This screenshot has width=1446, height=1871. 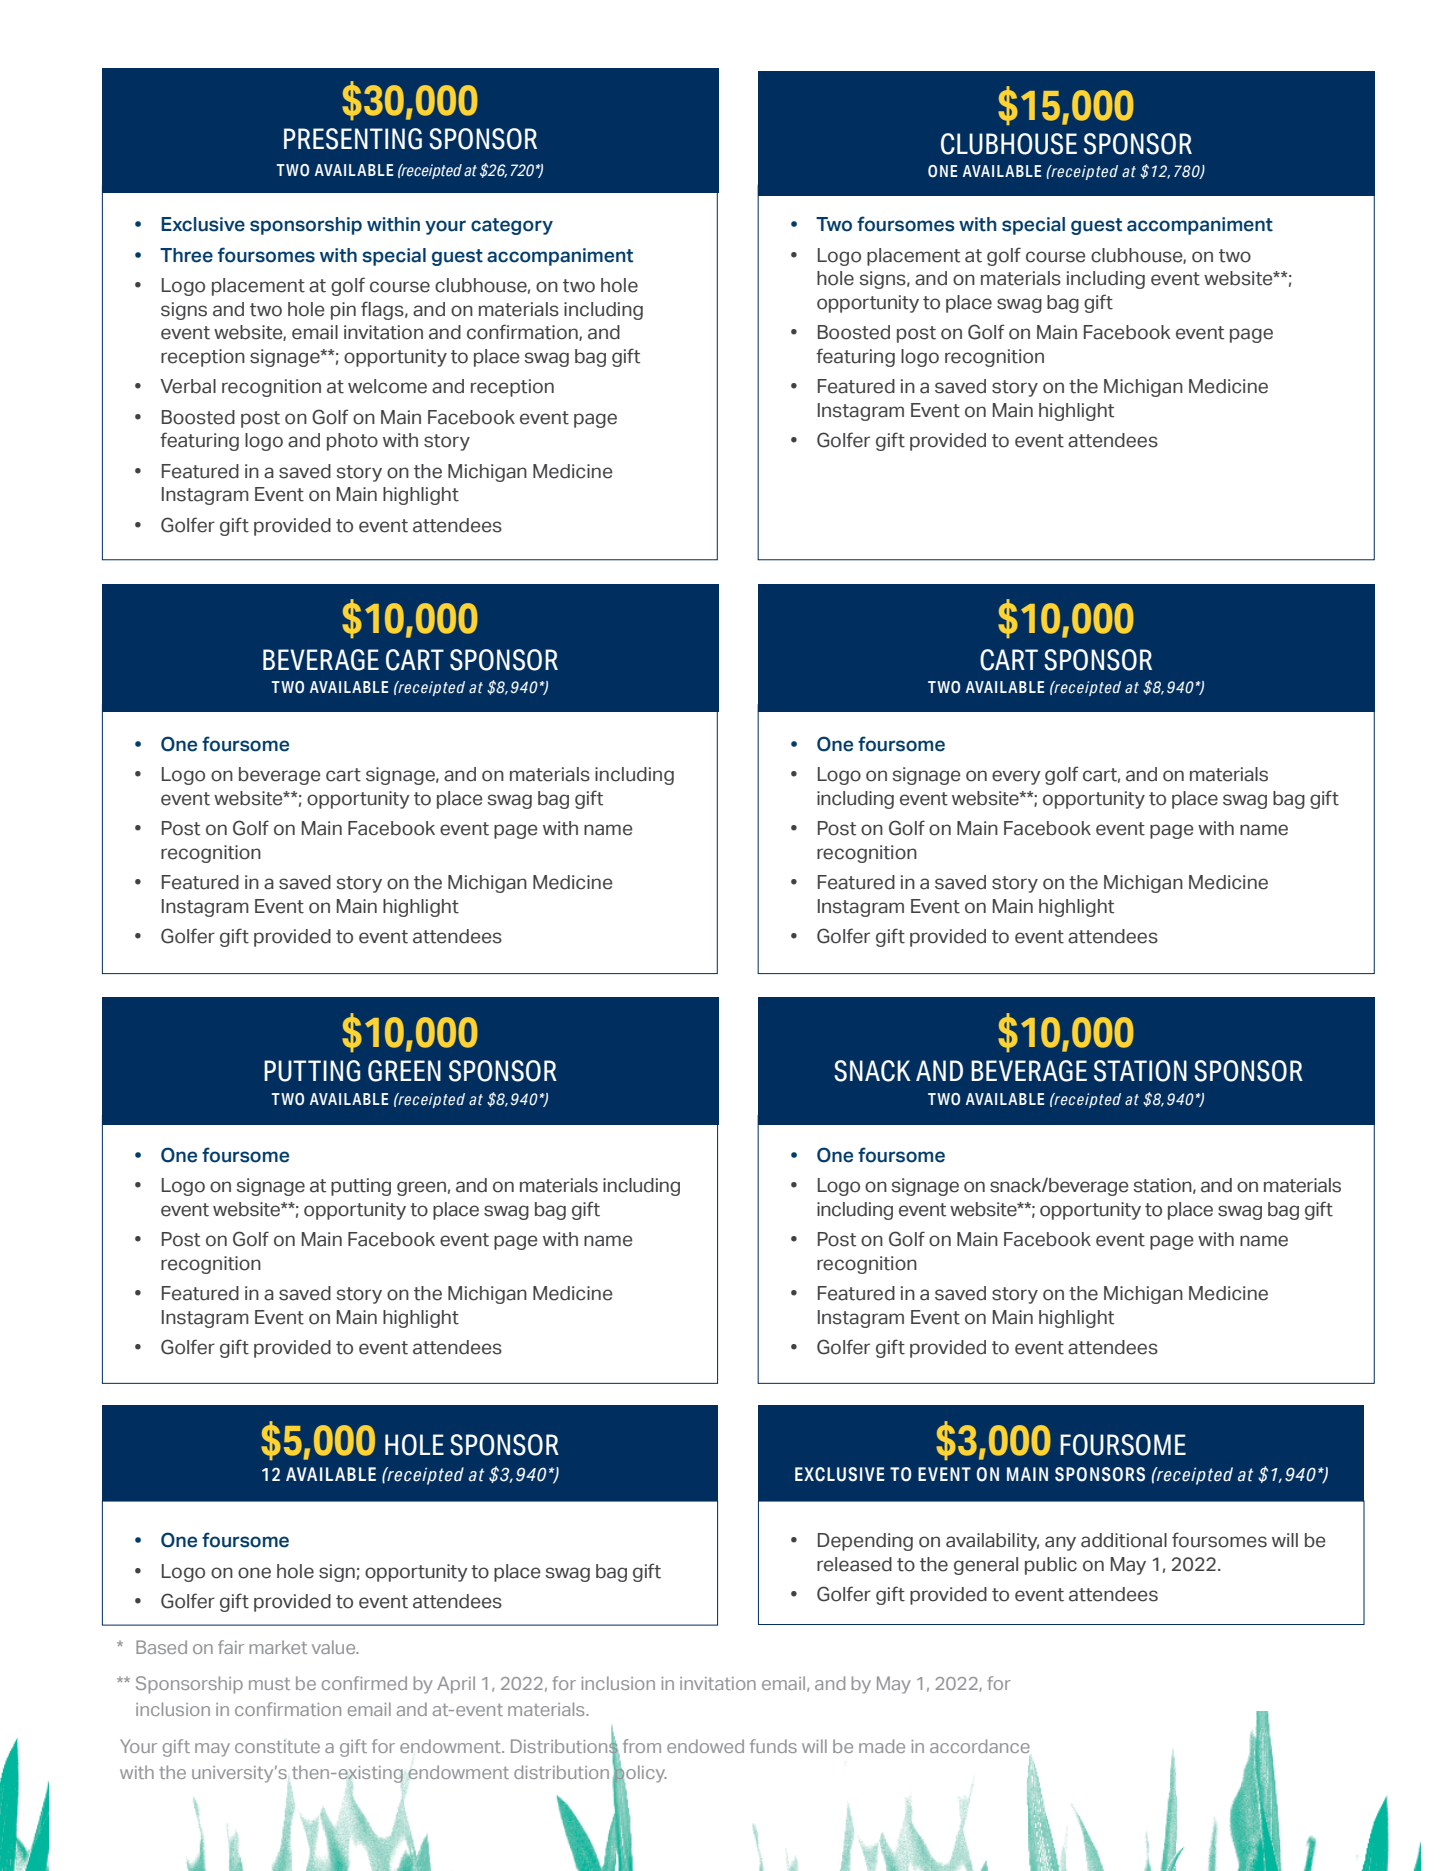 What do you see at coordinates (278, 1647) in the screenshot?
I see `market` at bounding box center [278, 1647].
